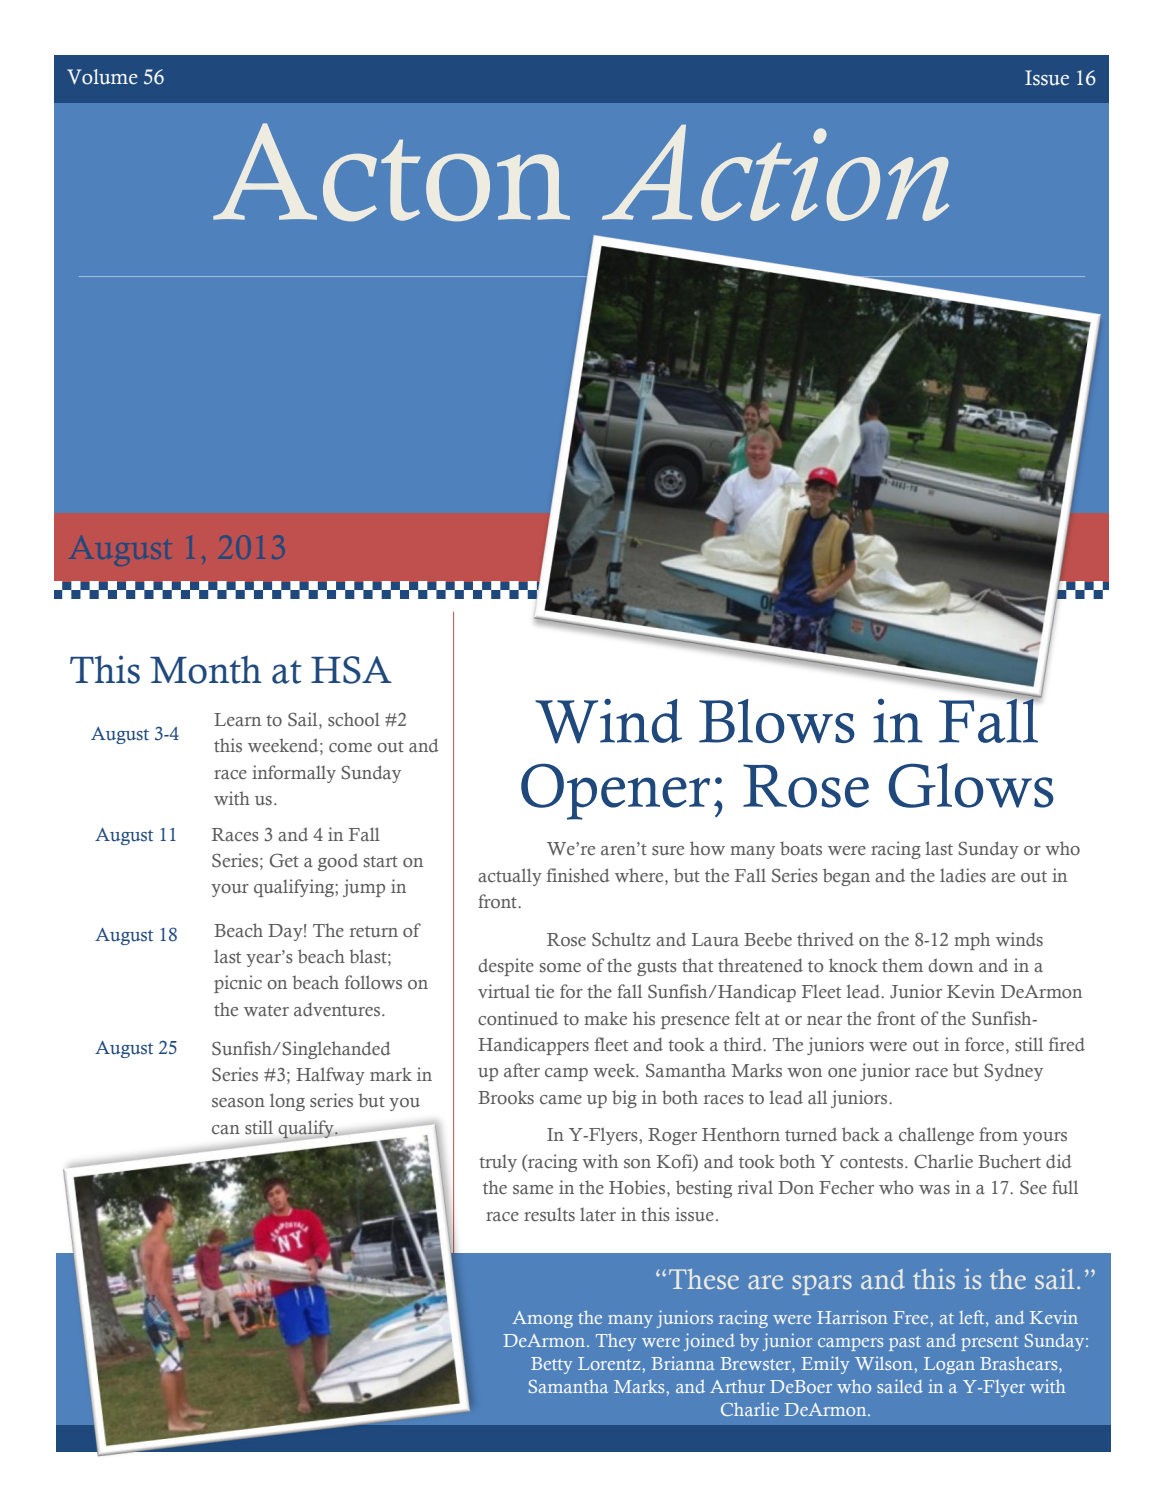 This screenshot has height=1506, width=1164. I want to click on can, so click(226, 1129).
